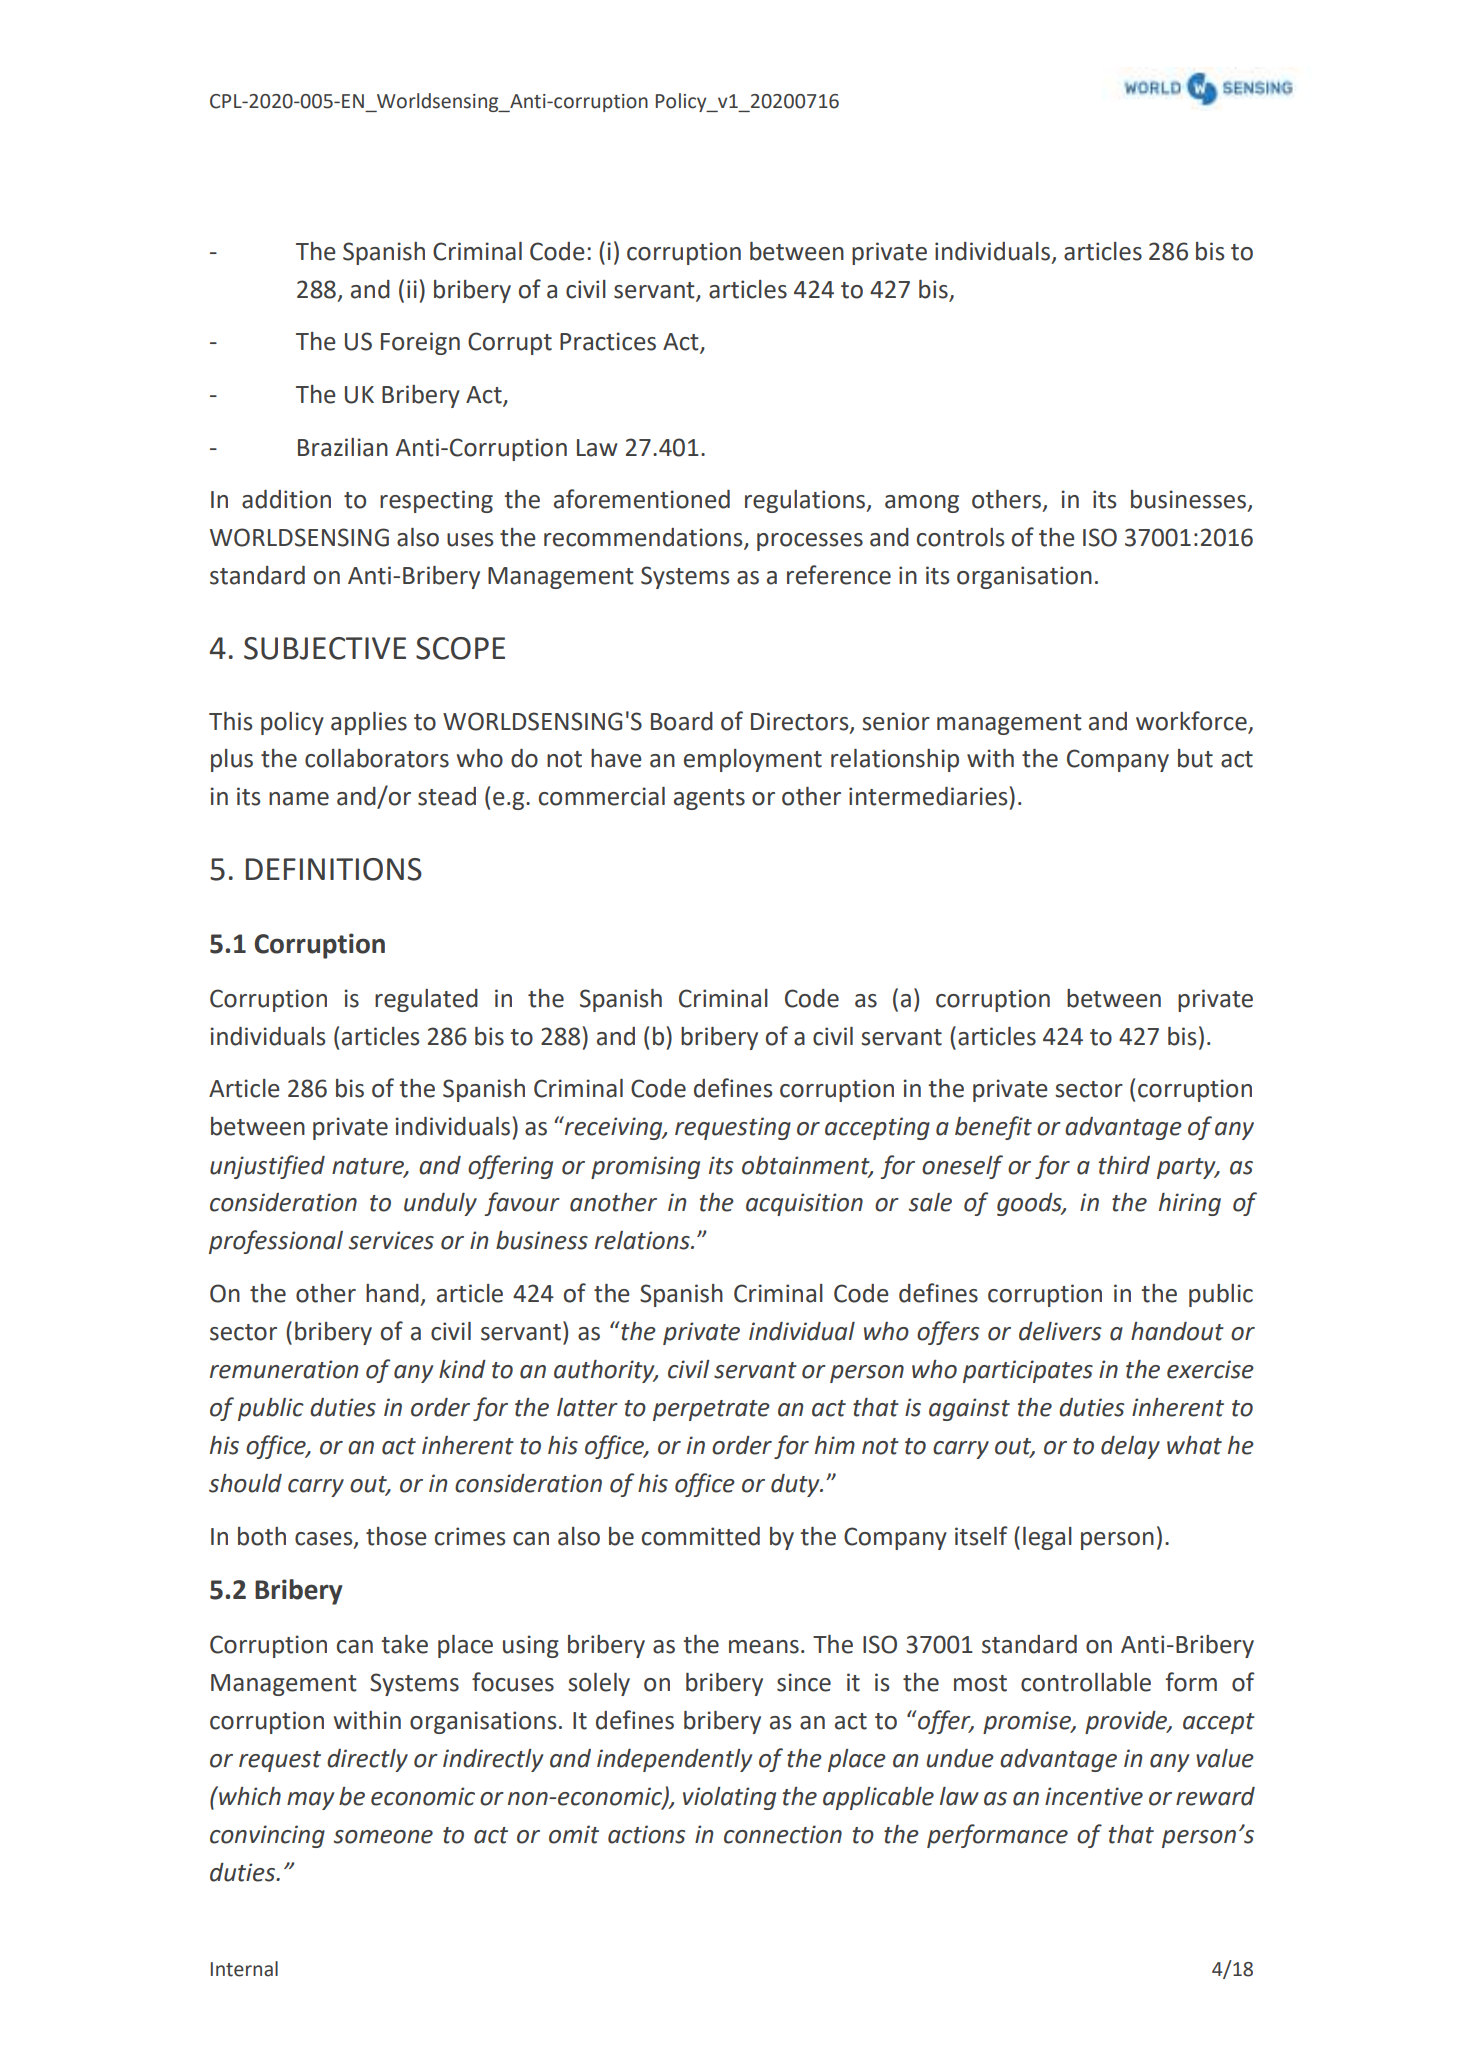 The height and width of the screenshot is (2069, 1463). I want to click on incentive, so click(1094, 1796).
